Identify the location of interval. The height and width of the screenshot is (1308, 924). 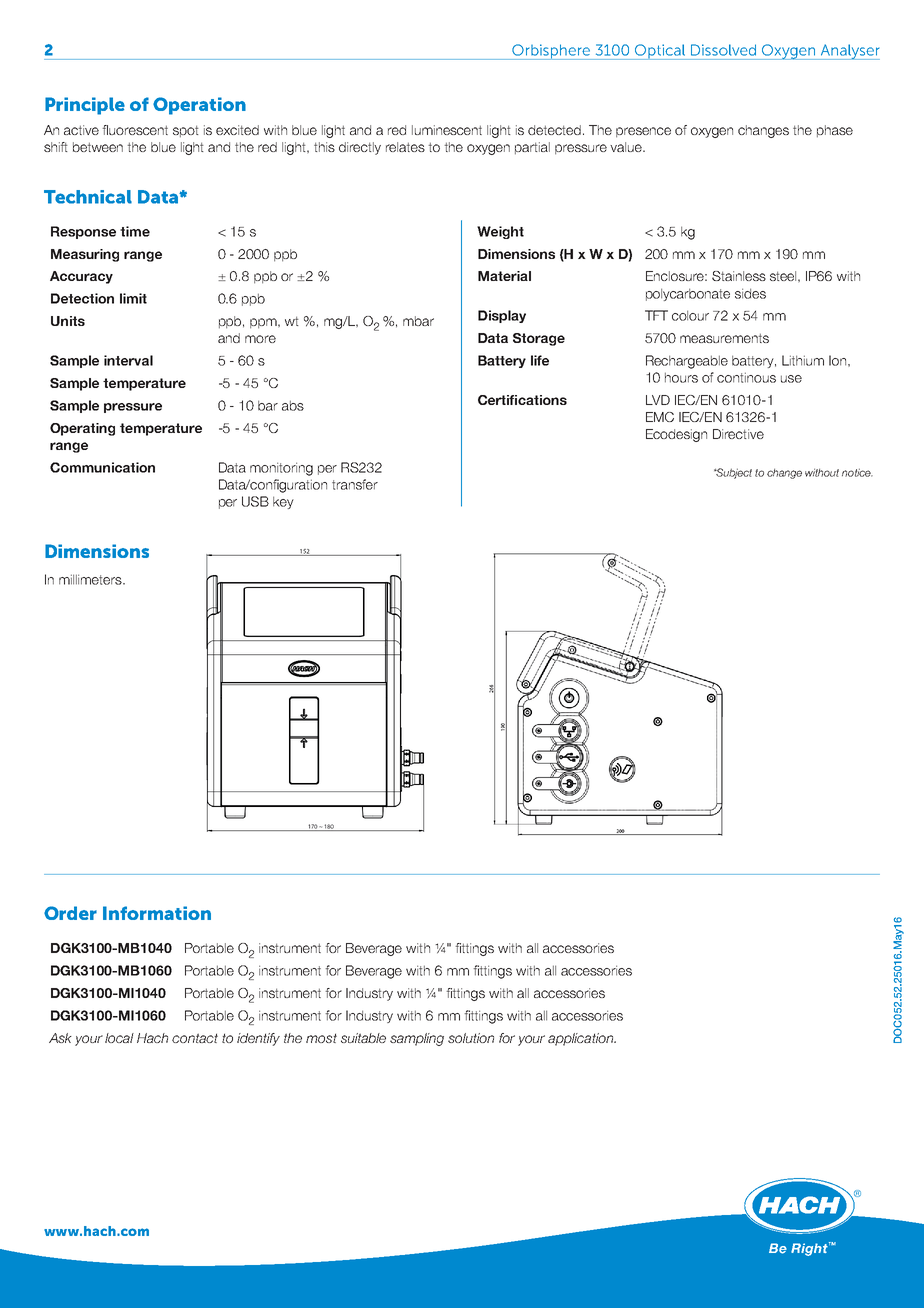
(128, 360).
